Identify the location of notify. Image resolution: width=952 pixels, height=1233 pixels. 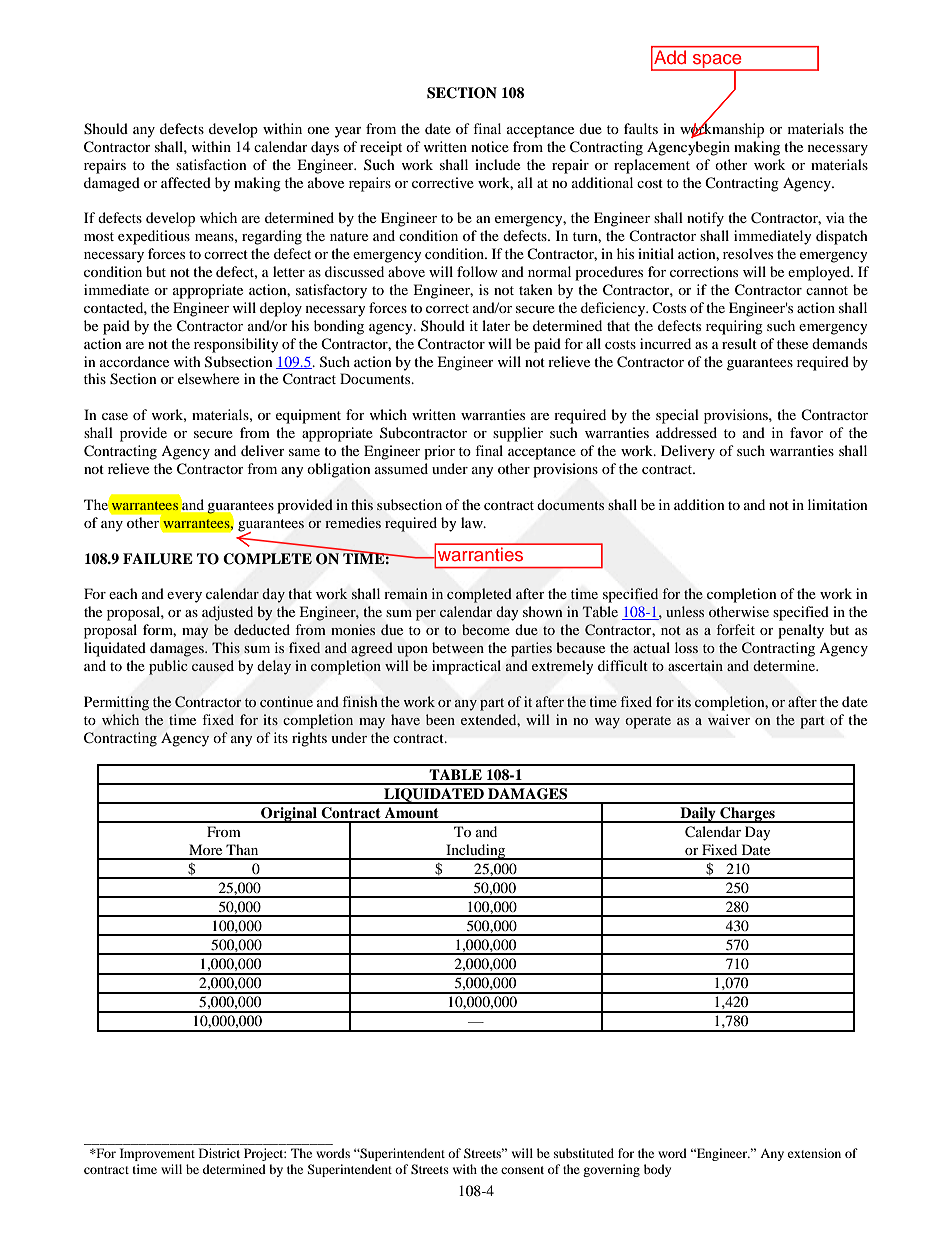
(705, 219).
